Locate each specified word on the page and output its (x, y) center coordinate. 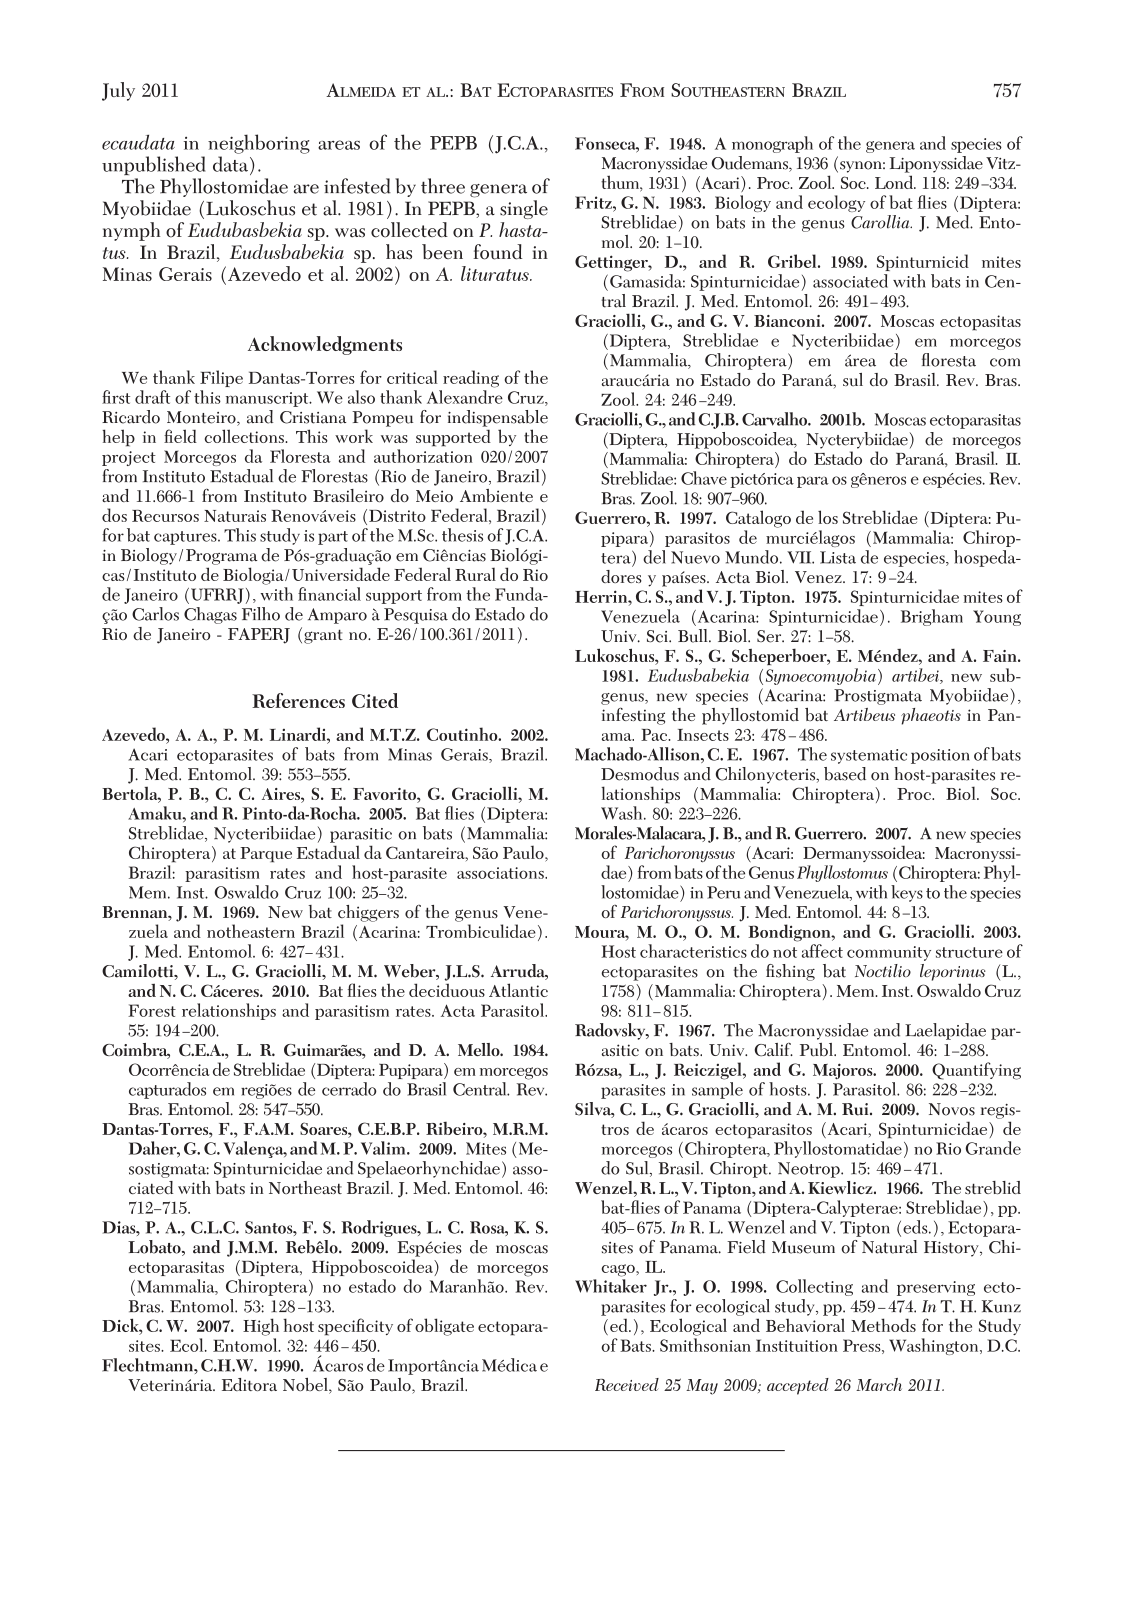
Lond (895, 182)
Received (627, 1384)
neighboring (259, 144)
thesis (462, 535)
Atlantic (518, 990)
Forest (152, 1010)
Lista (838, 557)
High (261, 1327)
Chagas (210, 615)
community (889, 953)
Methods (883, 1325)
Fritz (594, 202)
